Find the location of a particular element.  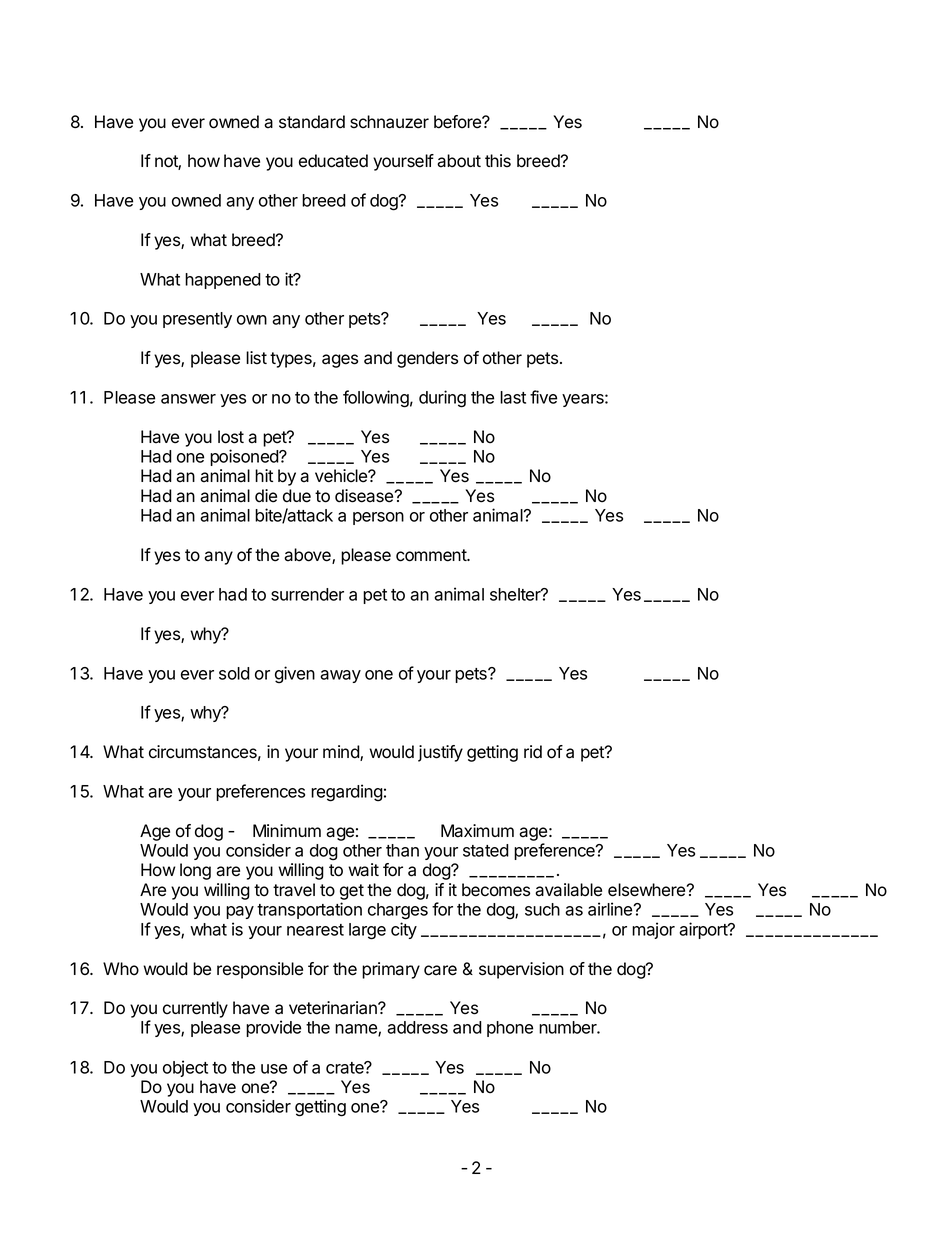

object is located at coordinates (185, 1068).
